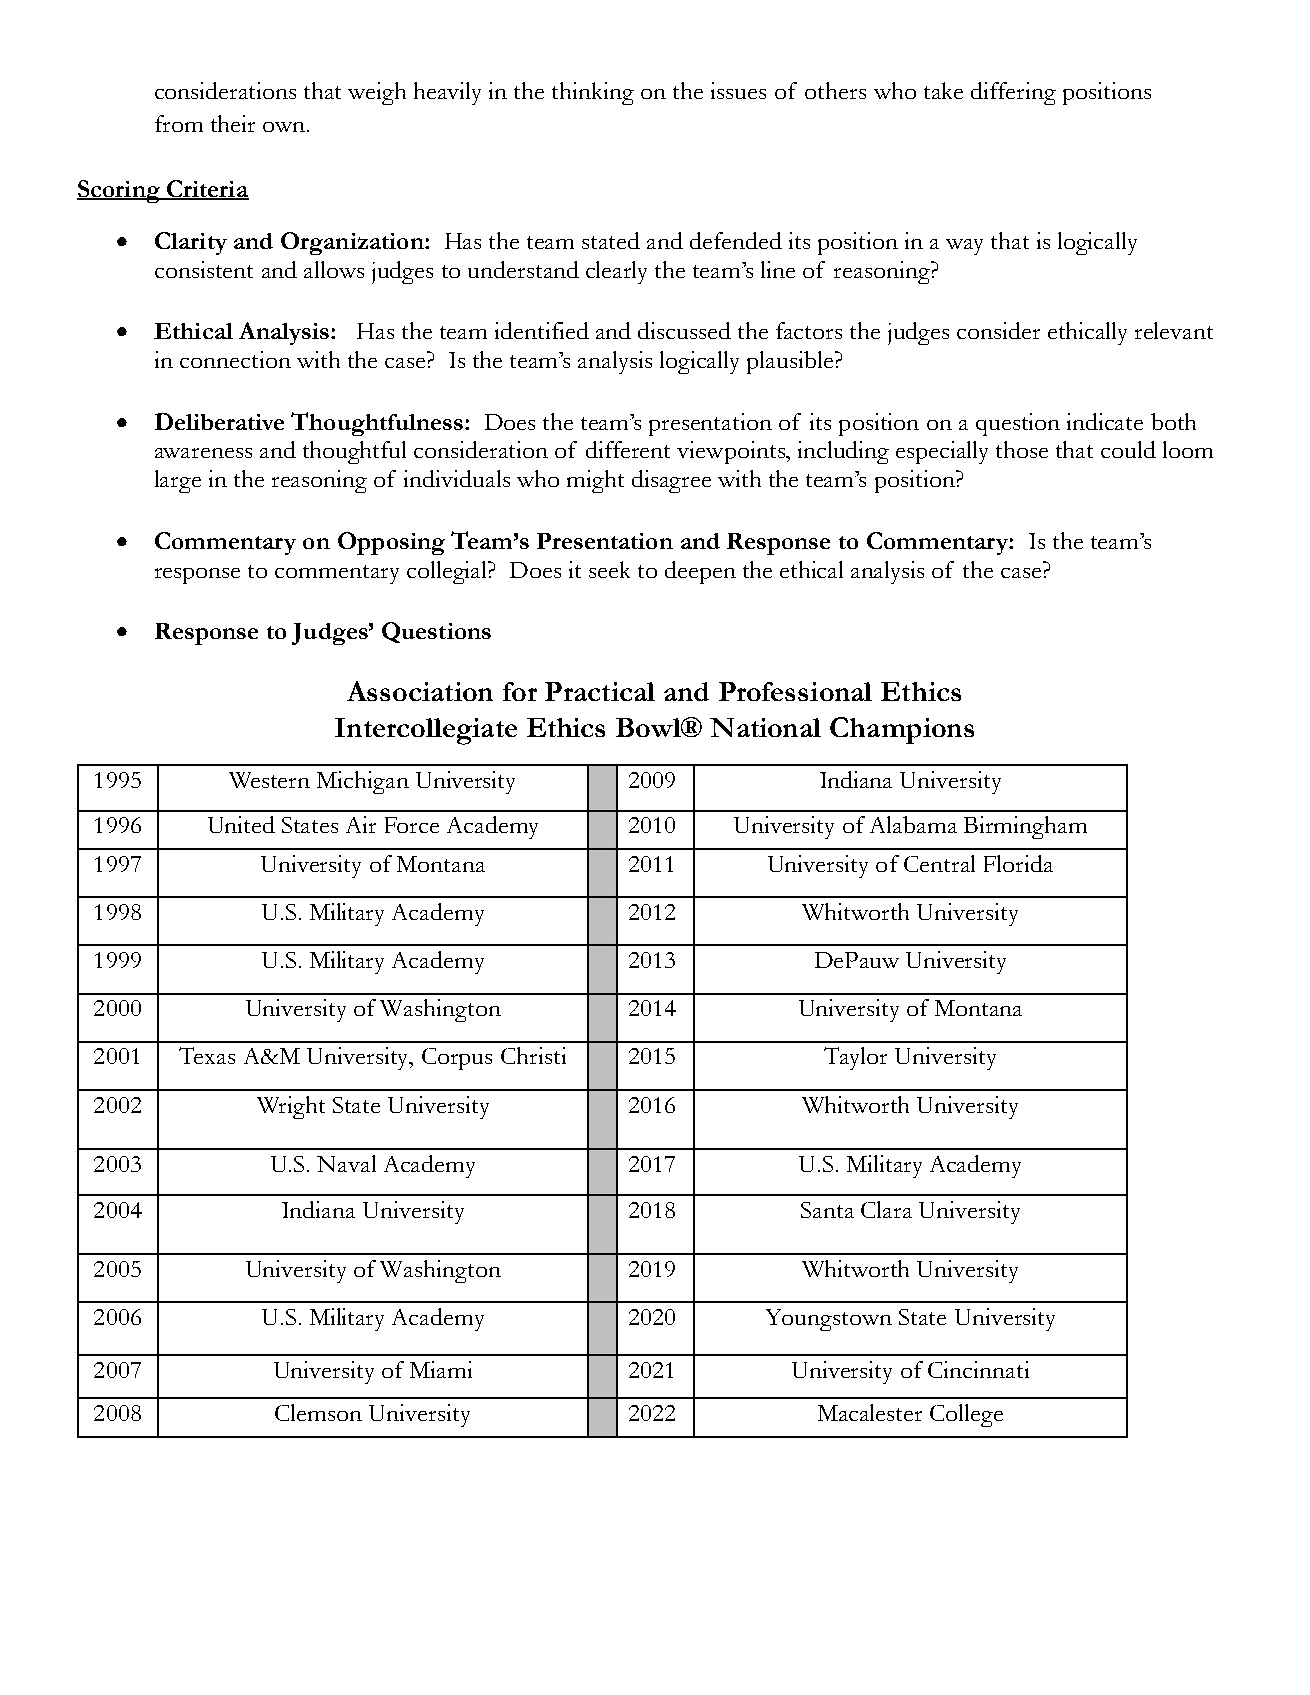  What do you see at coordinates (318, 1412) in the document?
I see `Clemson` at bounding box center [318, 1412].
